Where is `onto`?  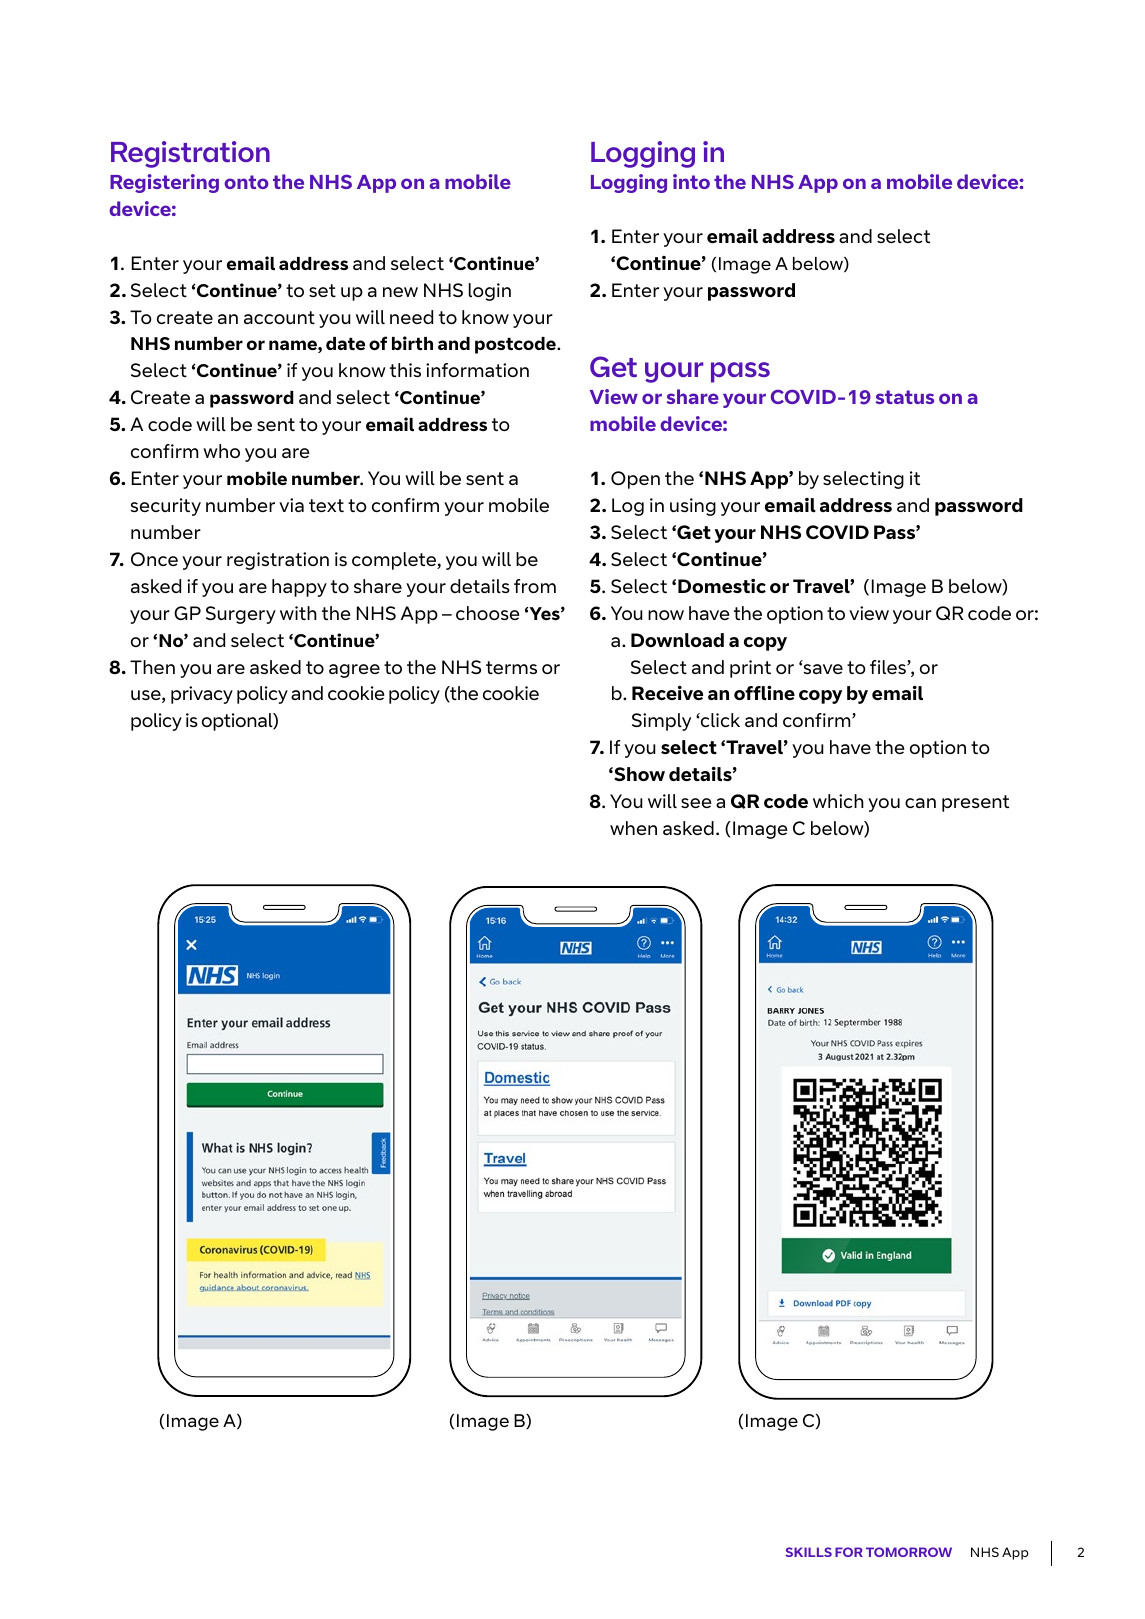 onto is located at coordinates (246, 182).
